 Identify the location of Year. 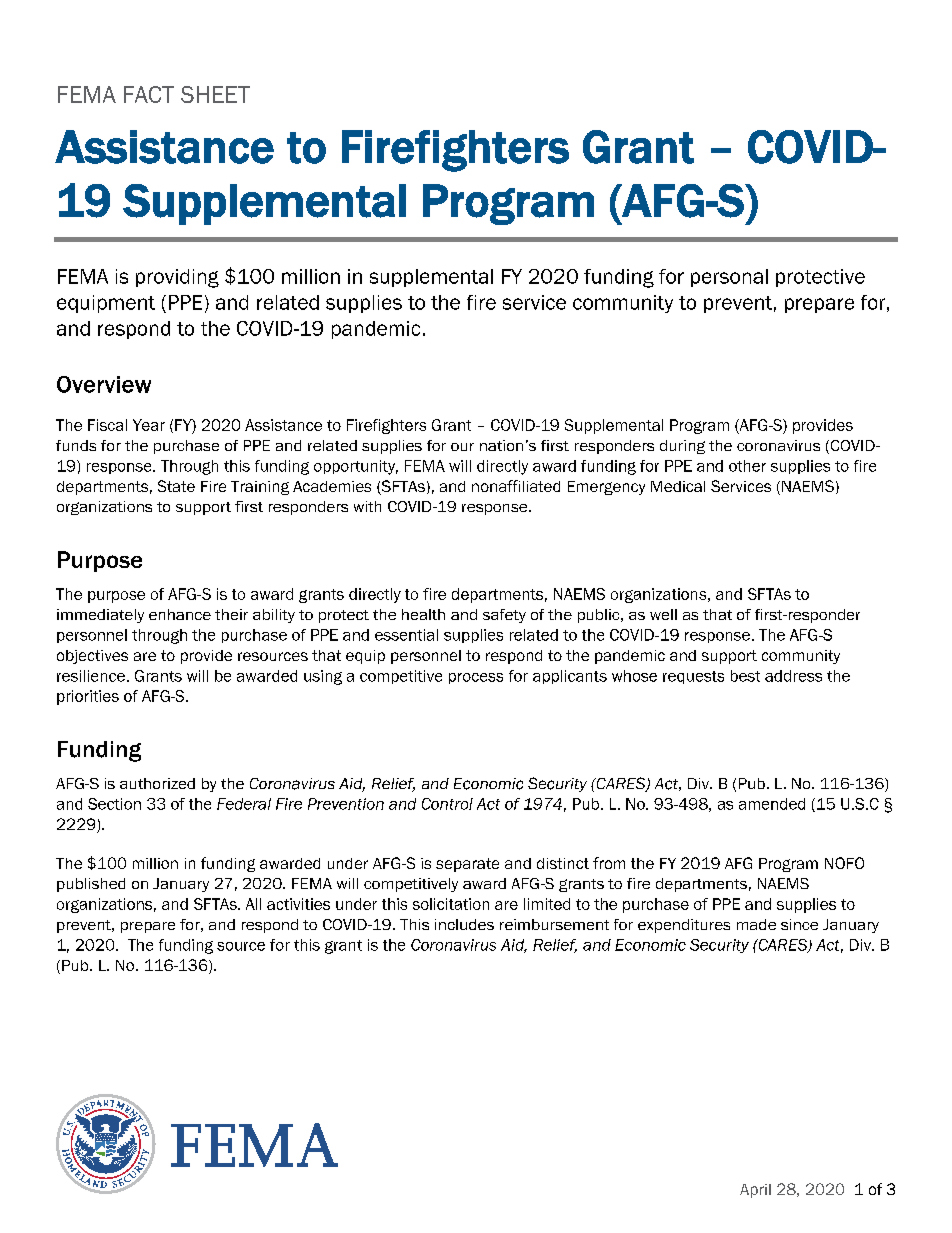
(149, 425).
